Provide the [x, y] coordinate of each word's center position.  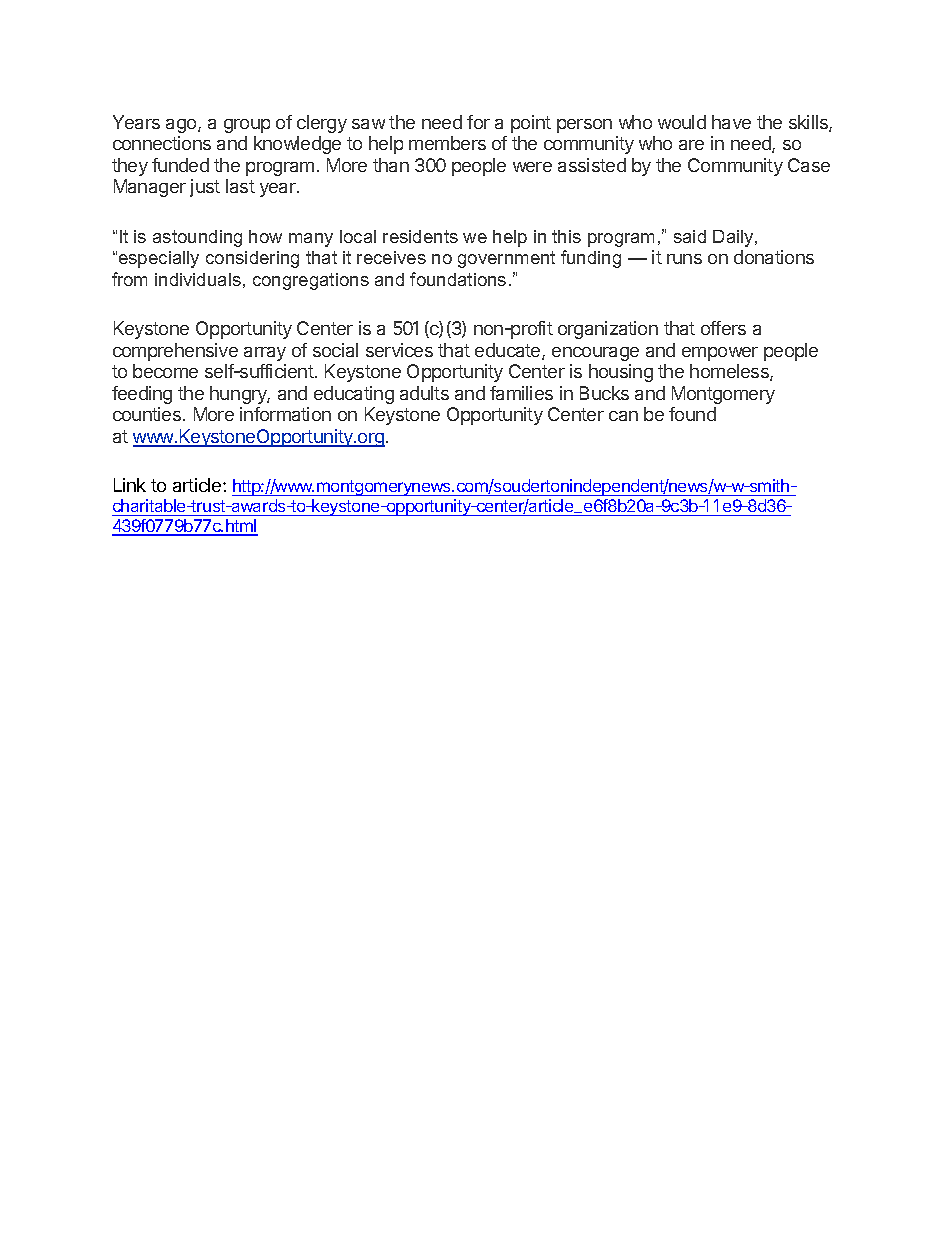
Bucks [604, 393]
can [623, 416]
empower [720, 354]
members [447, 143]
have [731, 122]
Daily [734, 238]
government [506, 259]
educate [509, 351]
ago [182, 126]
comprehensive [175, 352]
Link [130, 485]
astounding [197, 238]
